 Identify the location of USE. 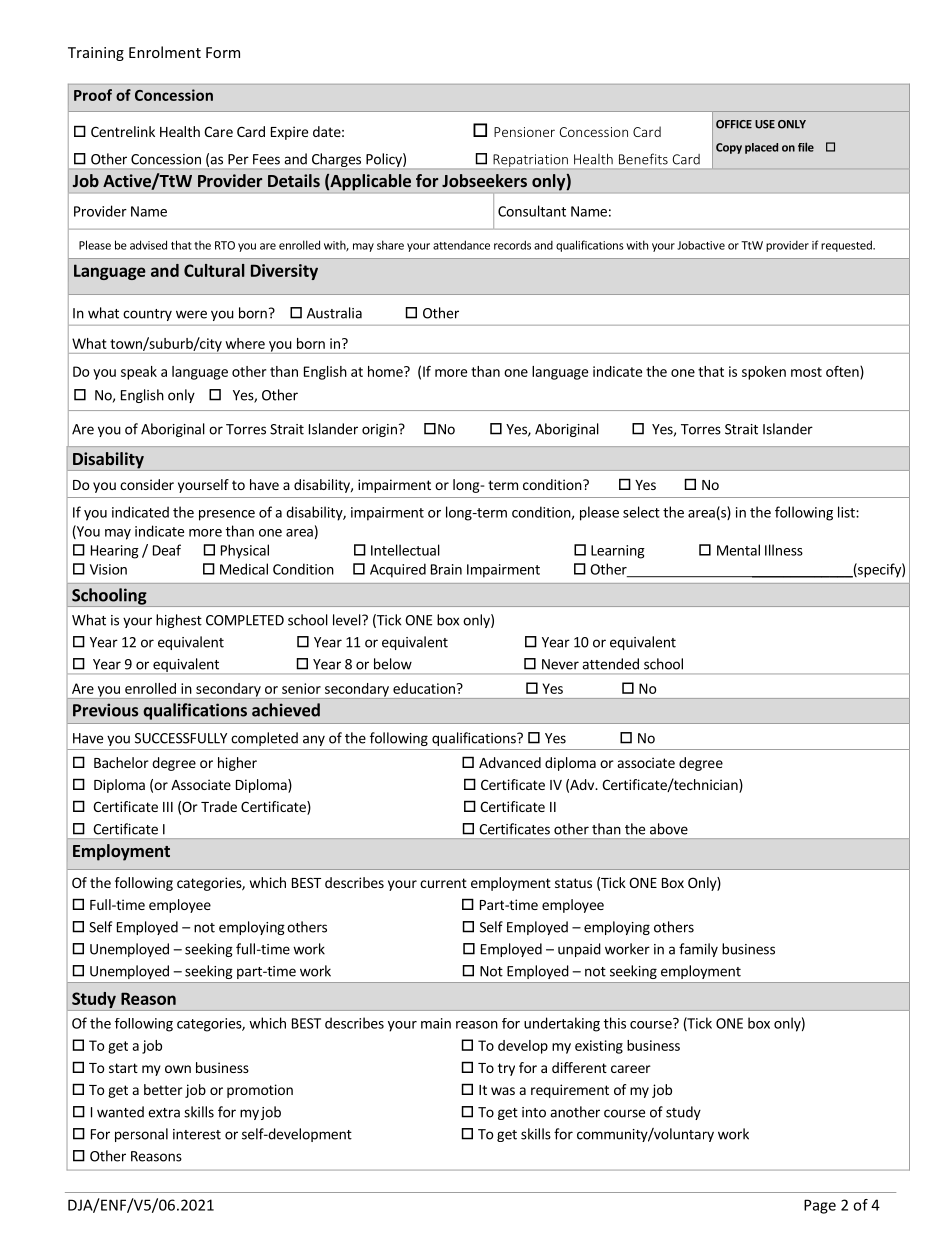
(765, 124).
